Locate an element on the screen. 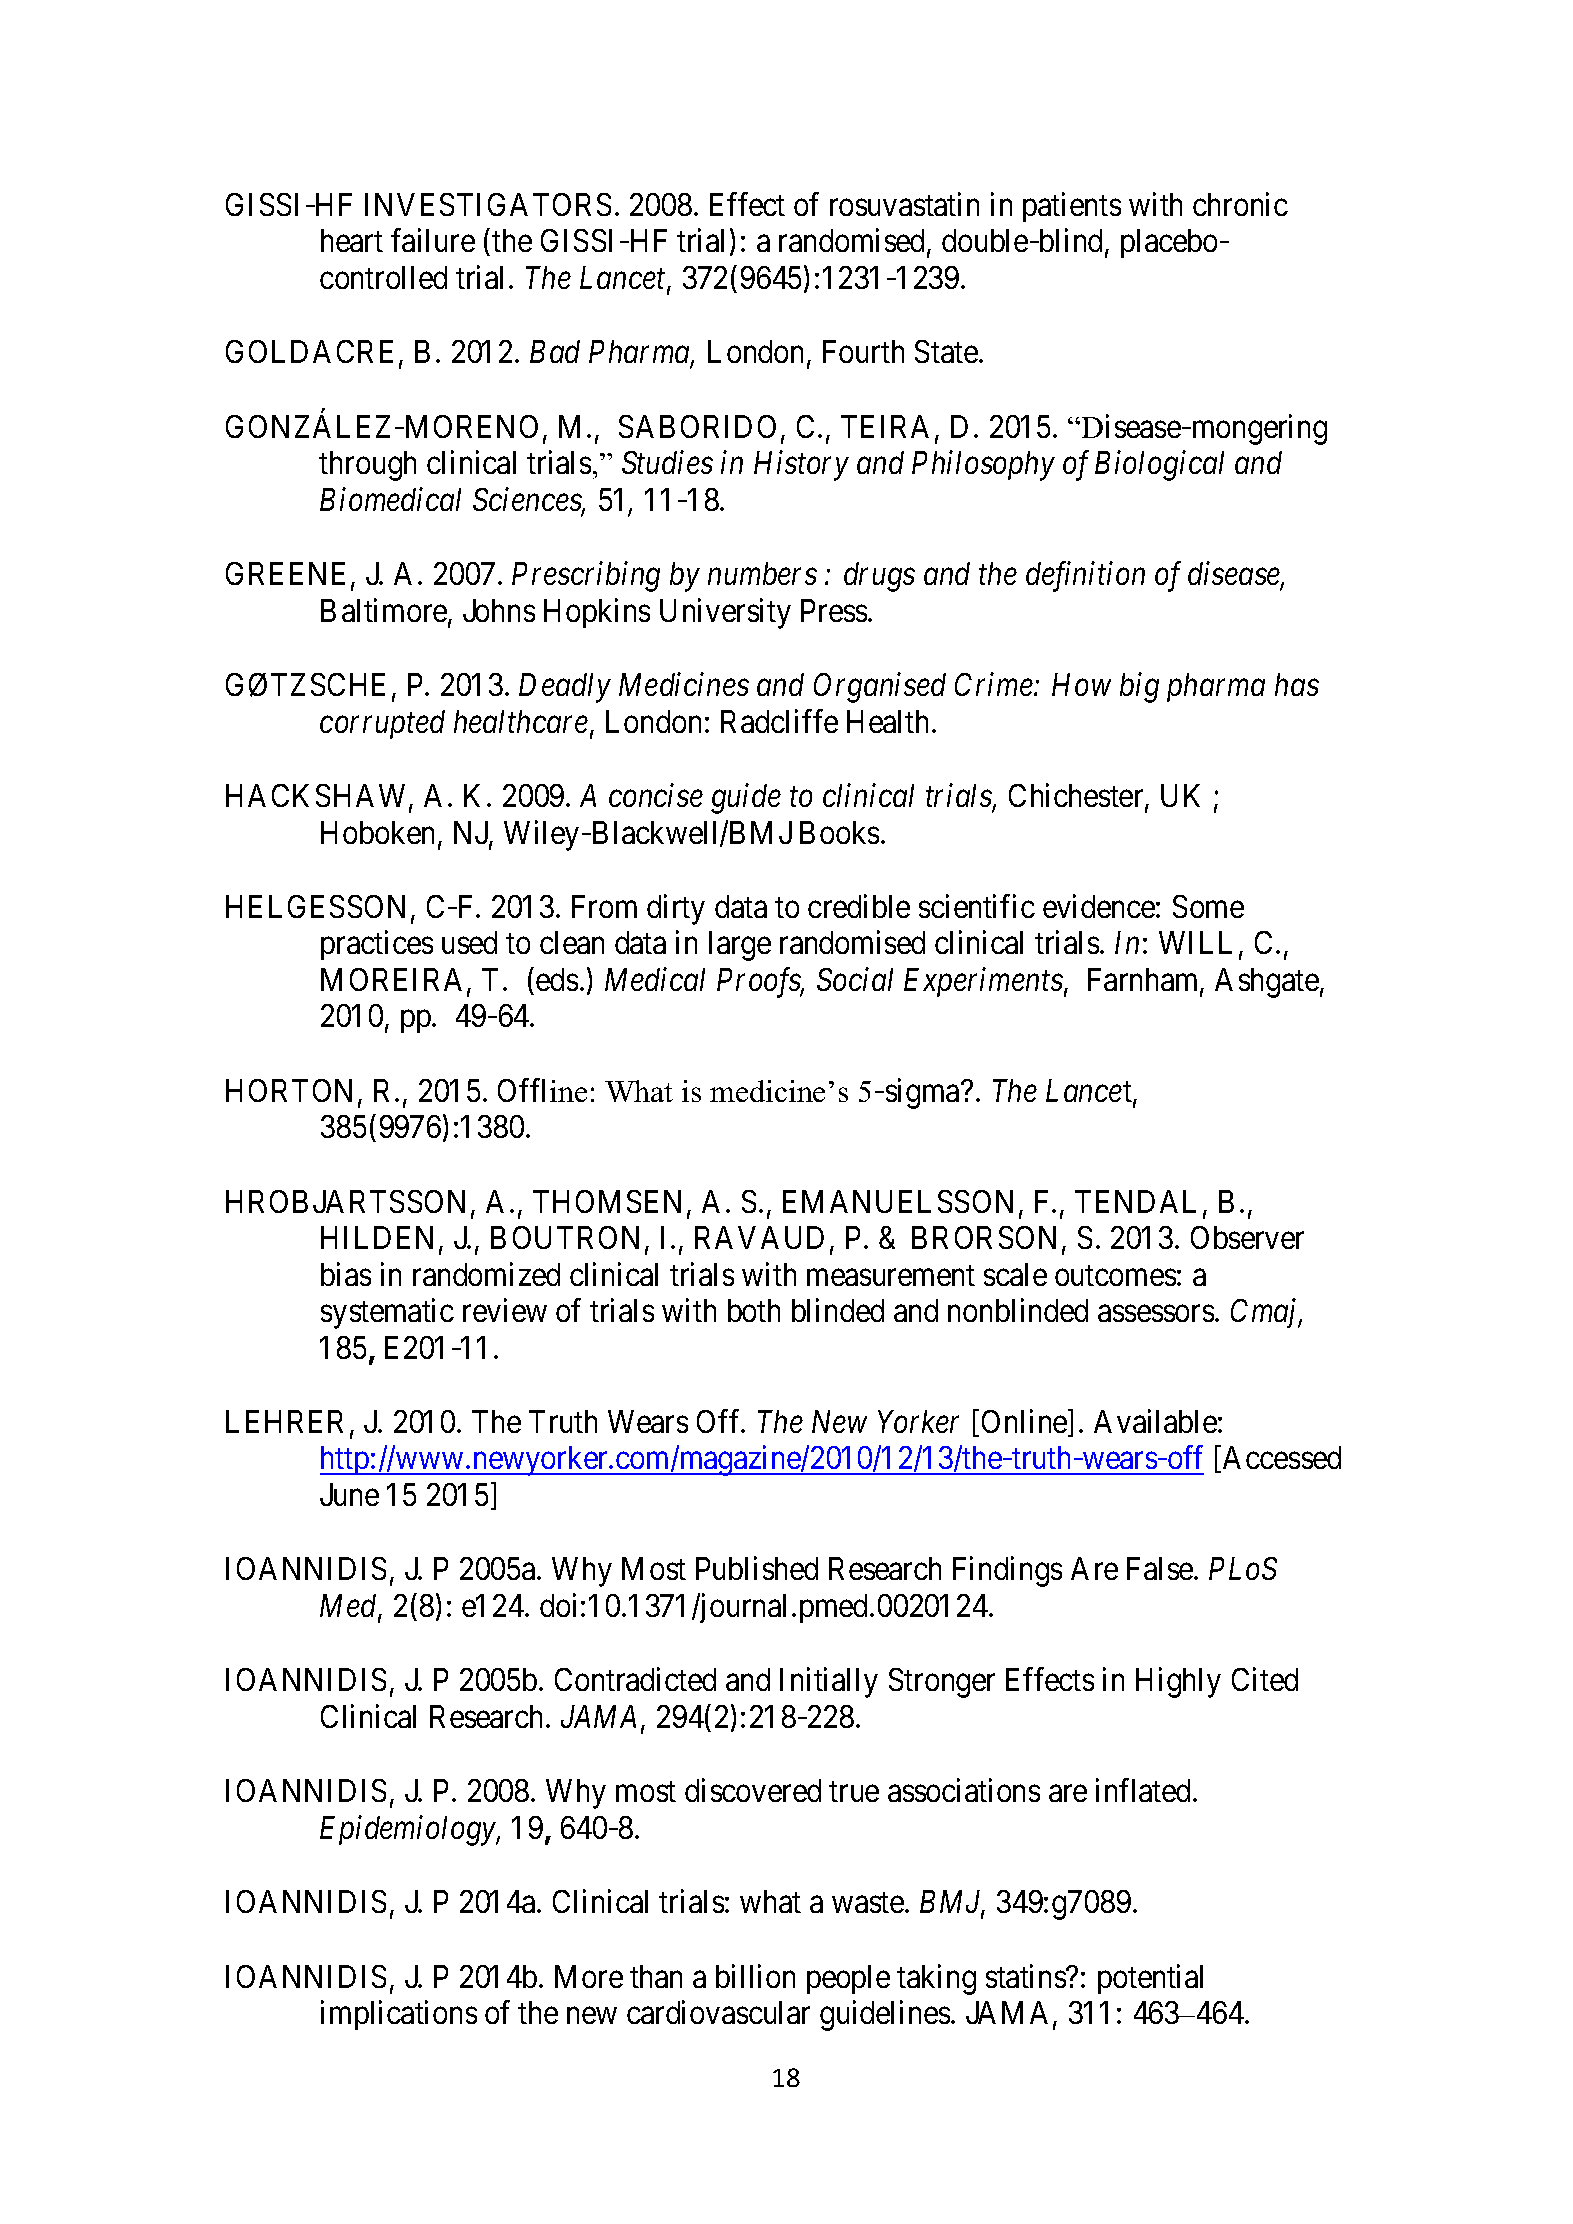 This screenshot has width=1573, height=2224. June is located at coordinates (349, 1494).
